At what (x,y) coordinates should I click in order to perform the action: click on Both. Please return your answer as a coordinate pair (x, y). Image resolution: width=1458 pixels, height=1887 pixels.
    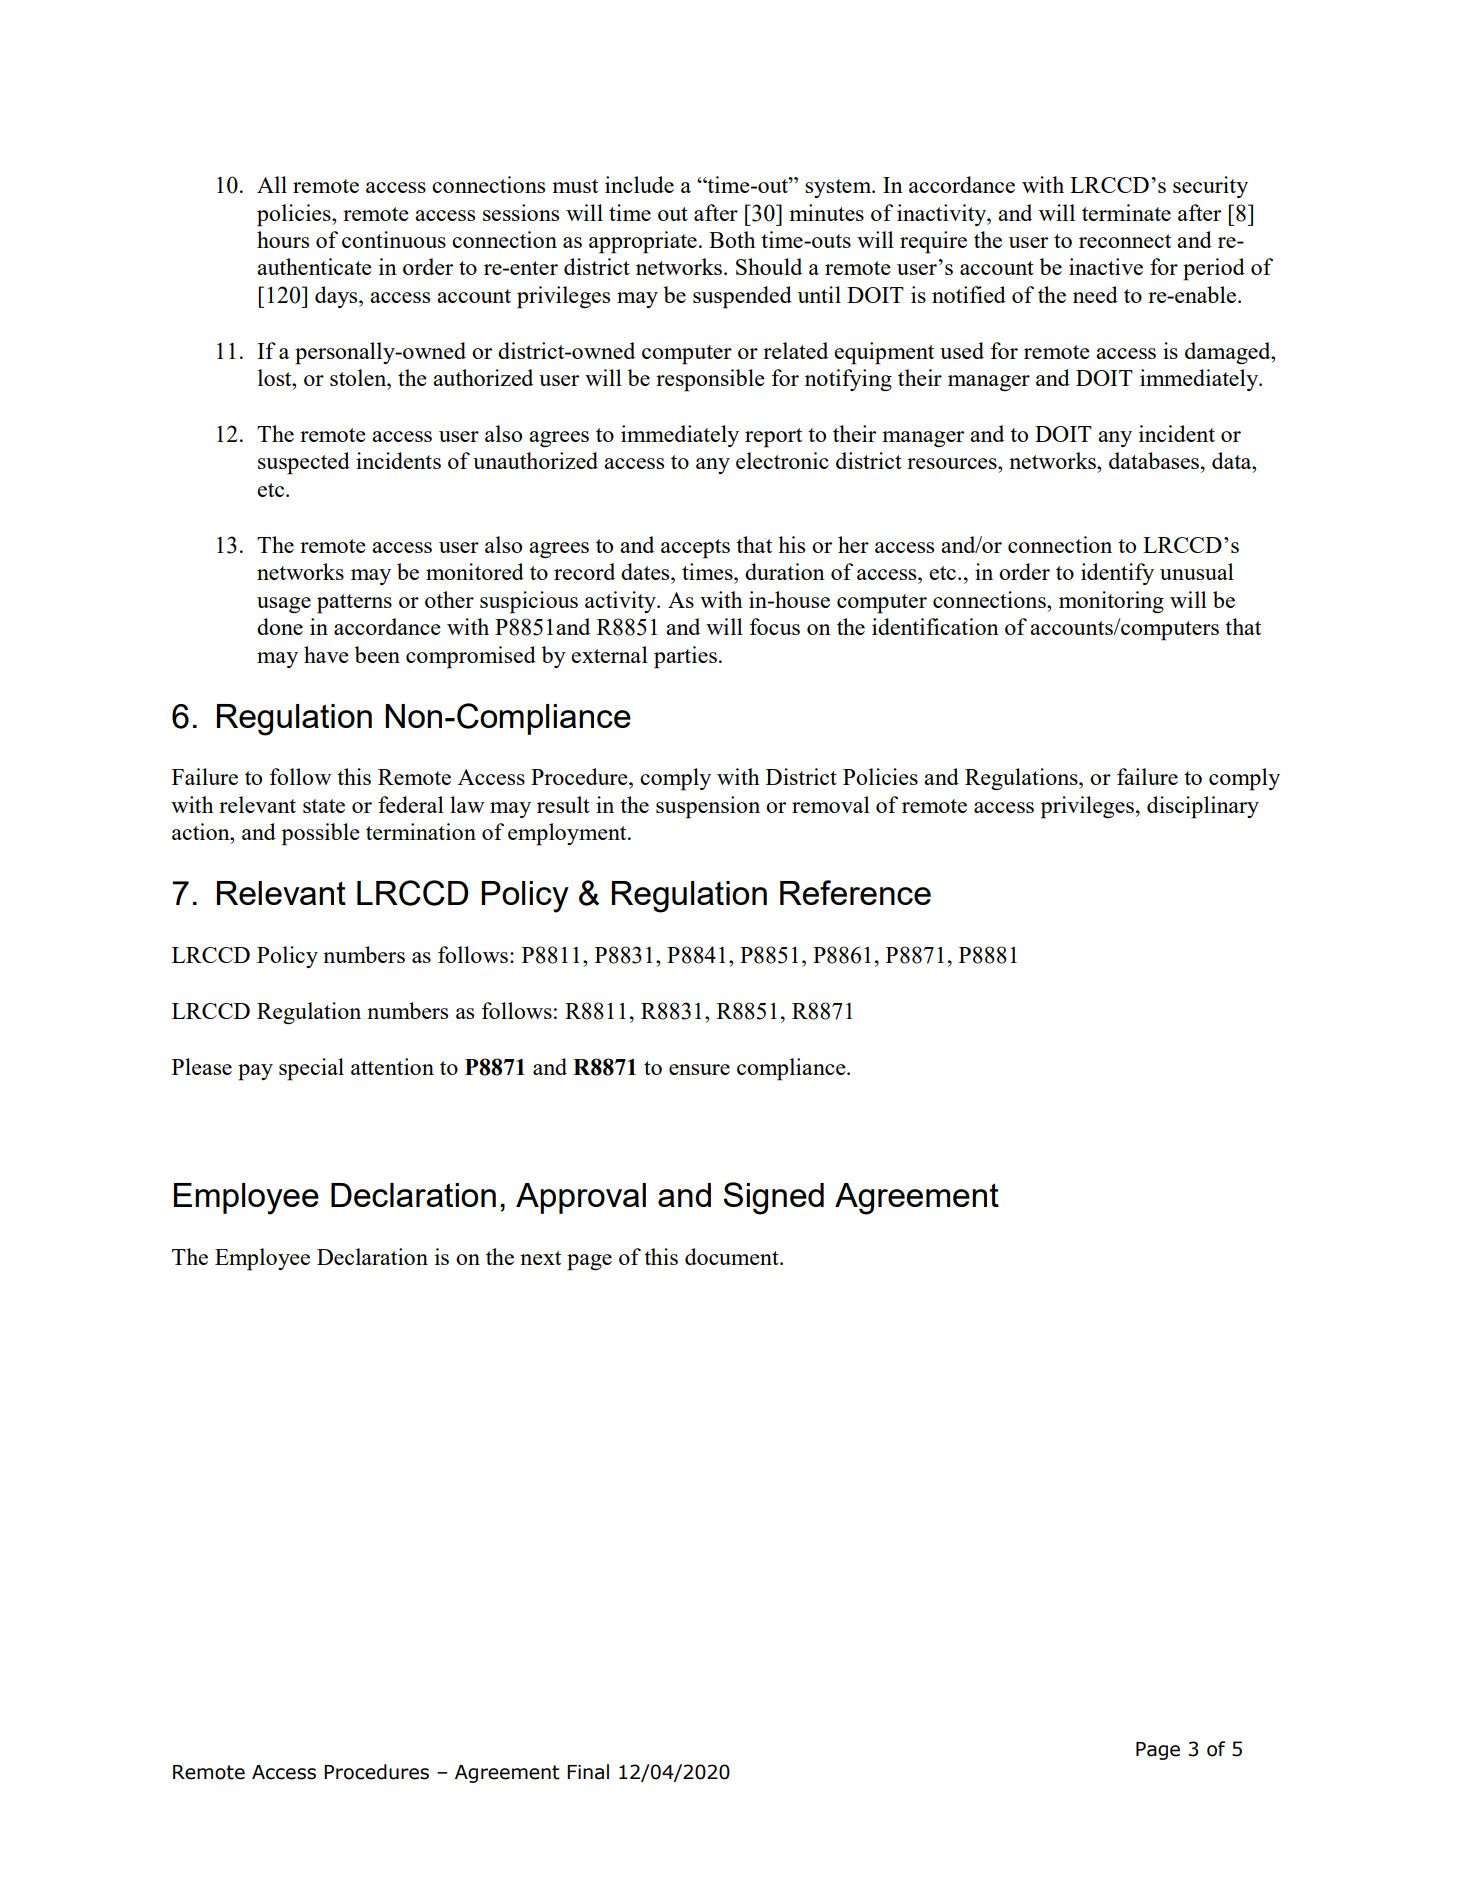
    Looking at the image, I should click on (732, 239).
